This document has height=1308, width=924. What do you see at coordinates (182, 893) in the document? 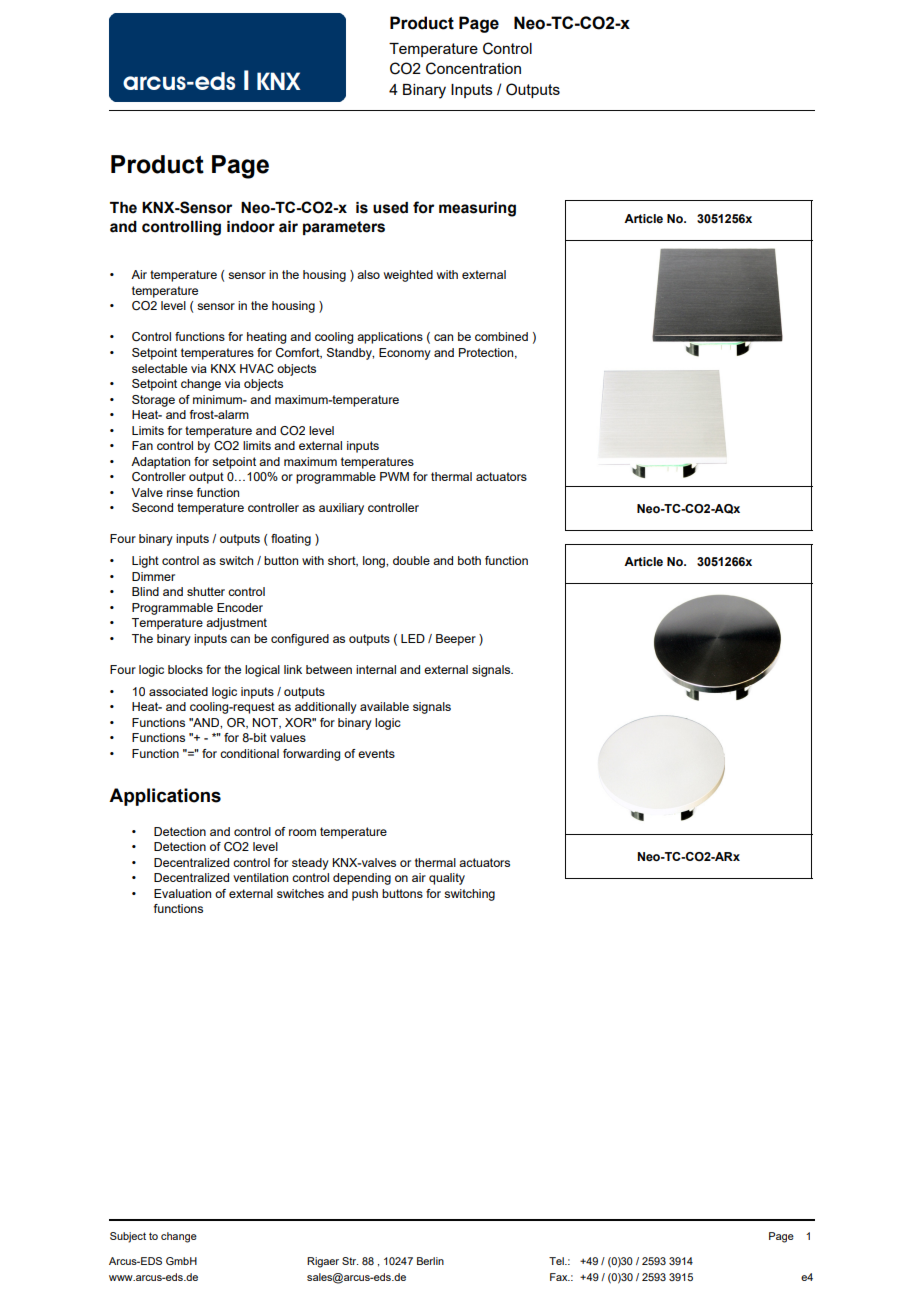
I see `Evaluation` at bounding box center [182, 893].
